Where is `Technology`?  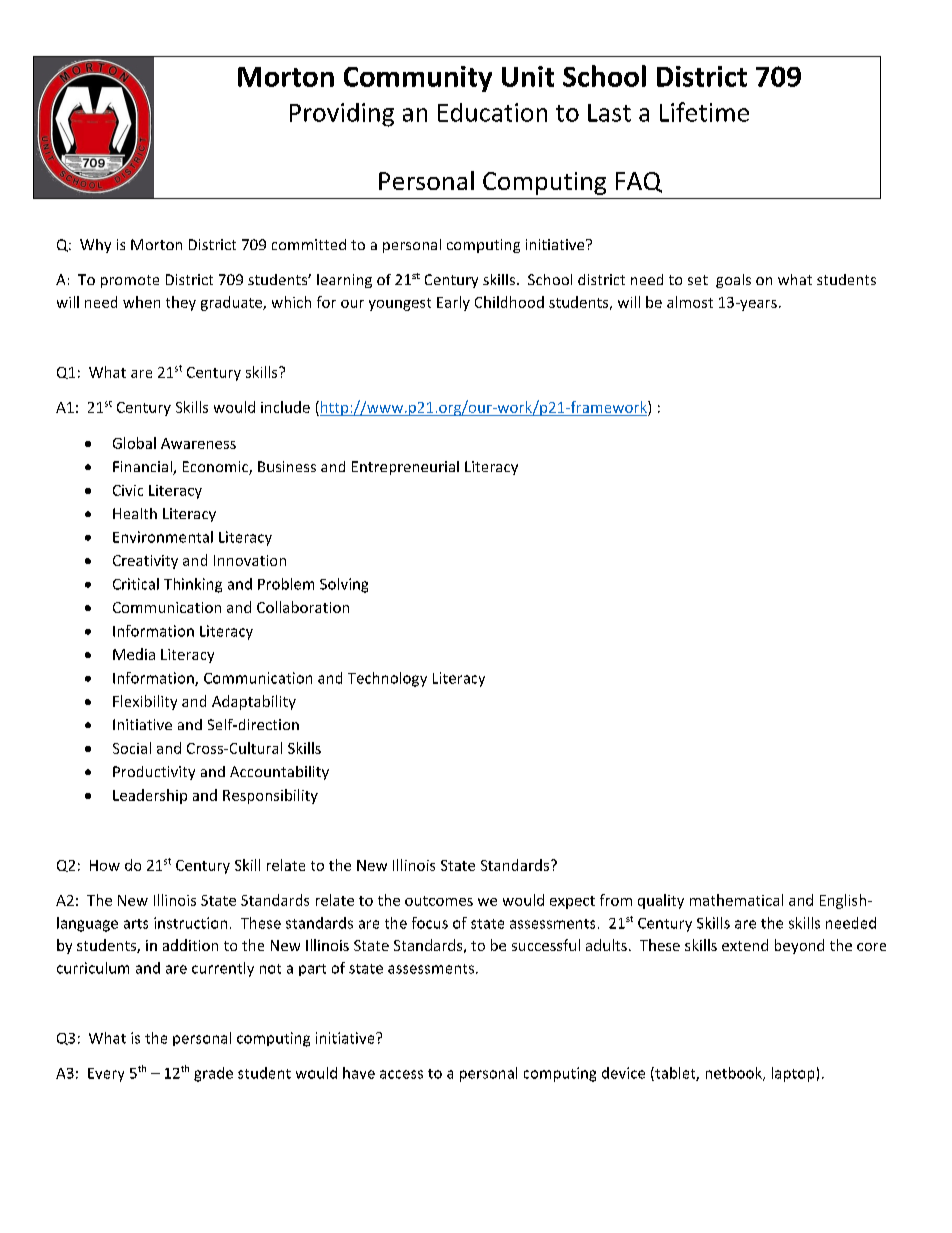 Technology is located at coordinates (387, 679).
